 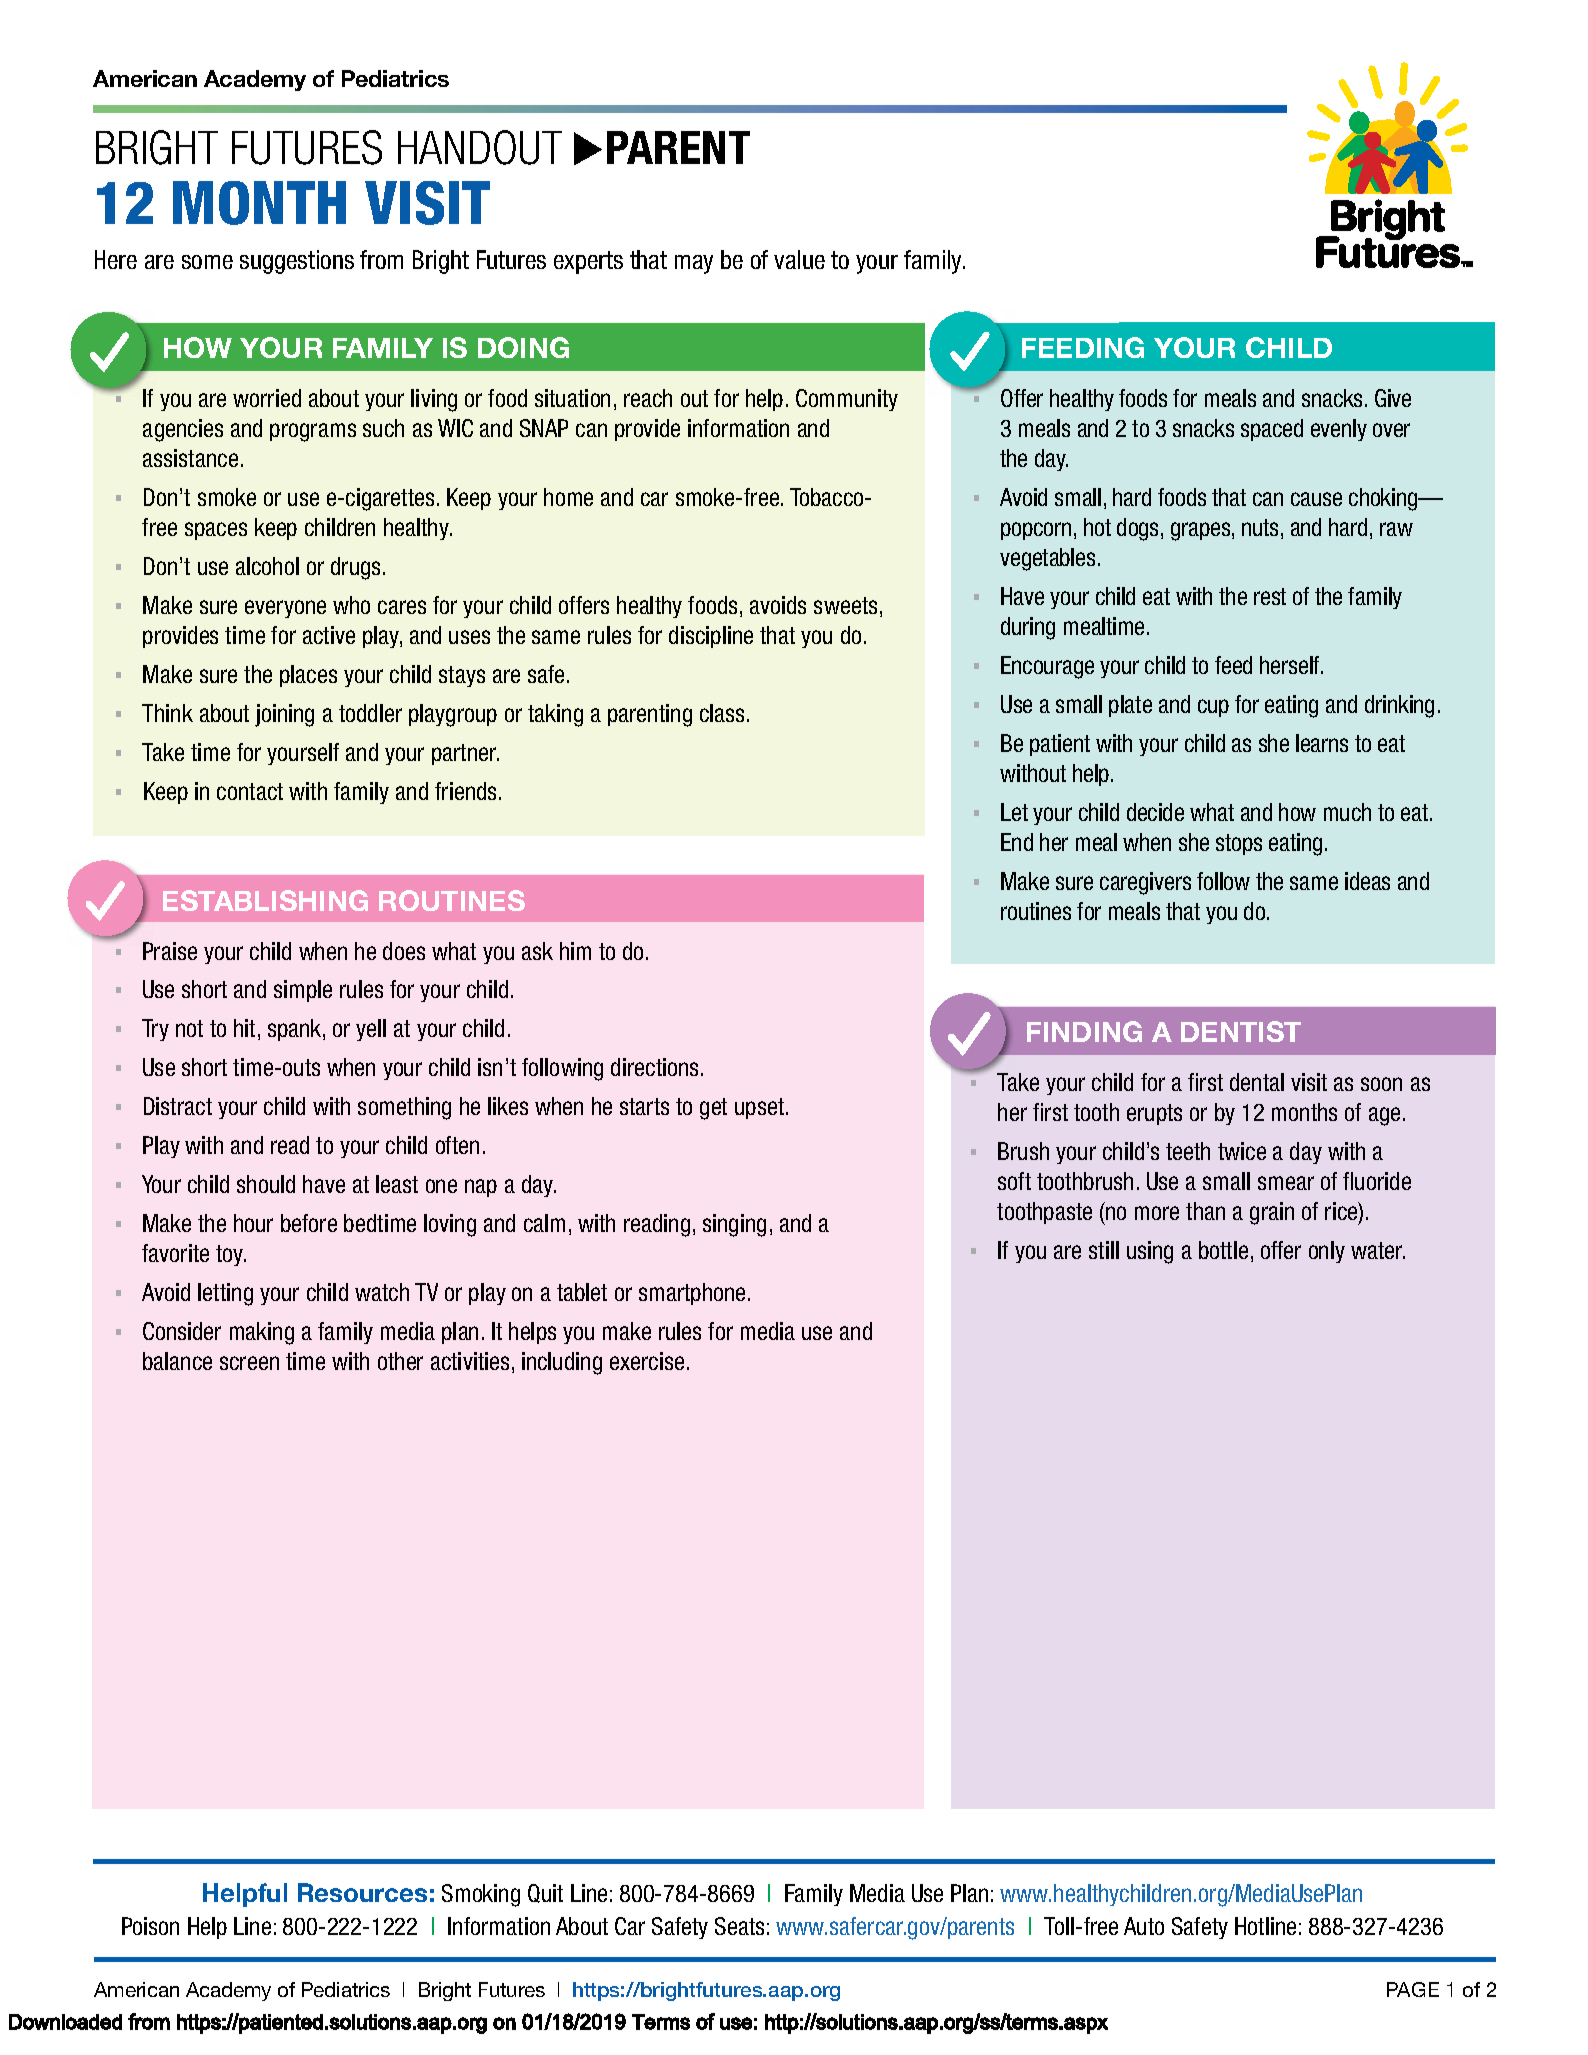 What do you see at coordinates (1272, 430) in the document?
I see `spaced` at bounding box center [1272, 430].
